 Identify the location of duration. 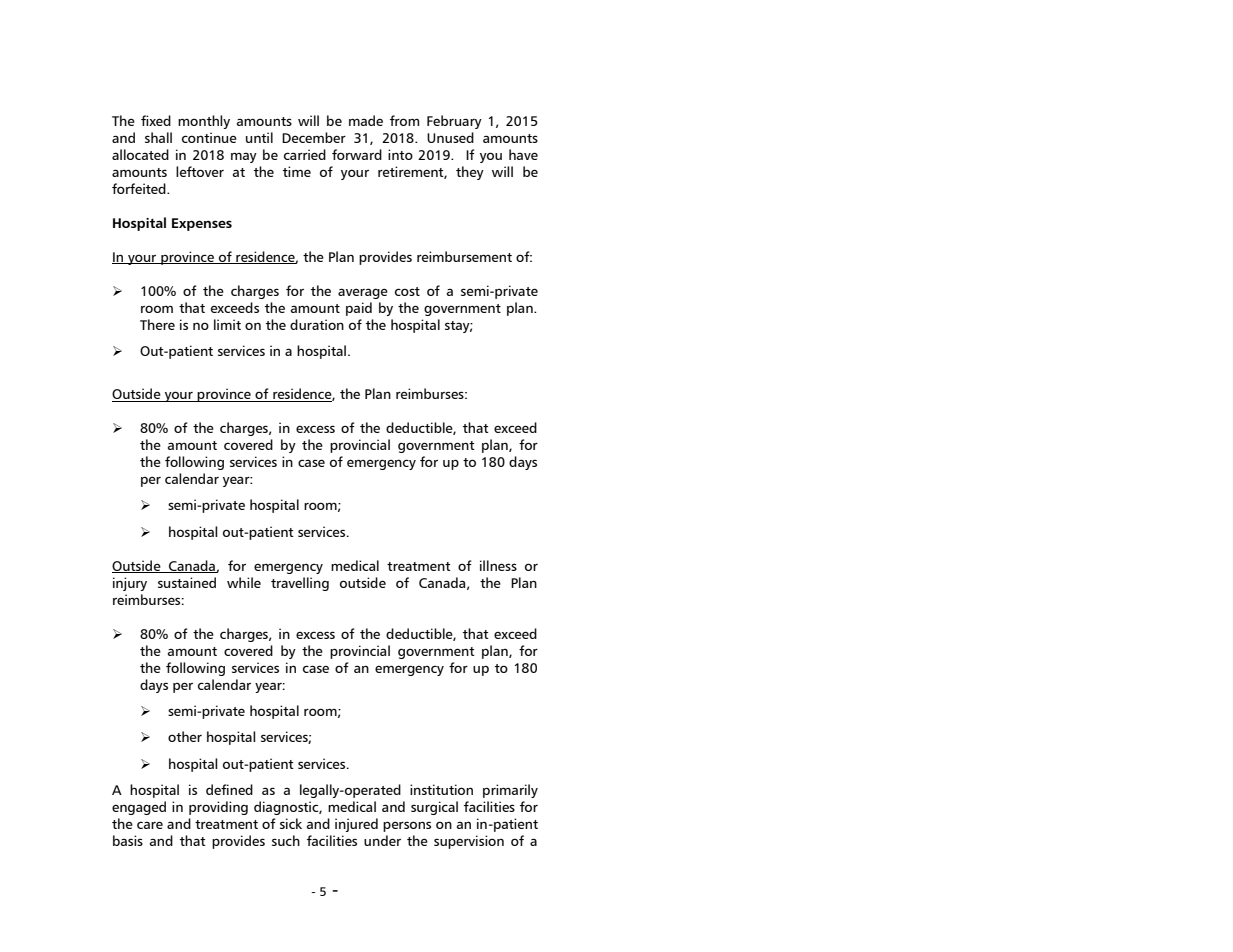
(317, 324).
